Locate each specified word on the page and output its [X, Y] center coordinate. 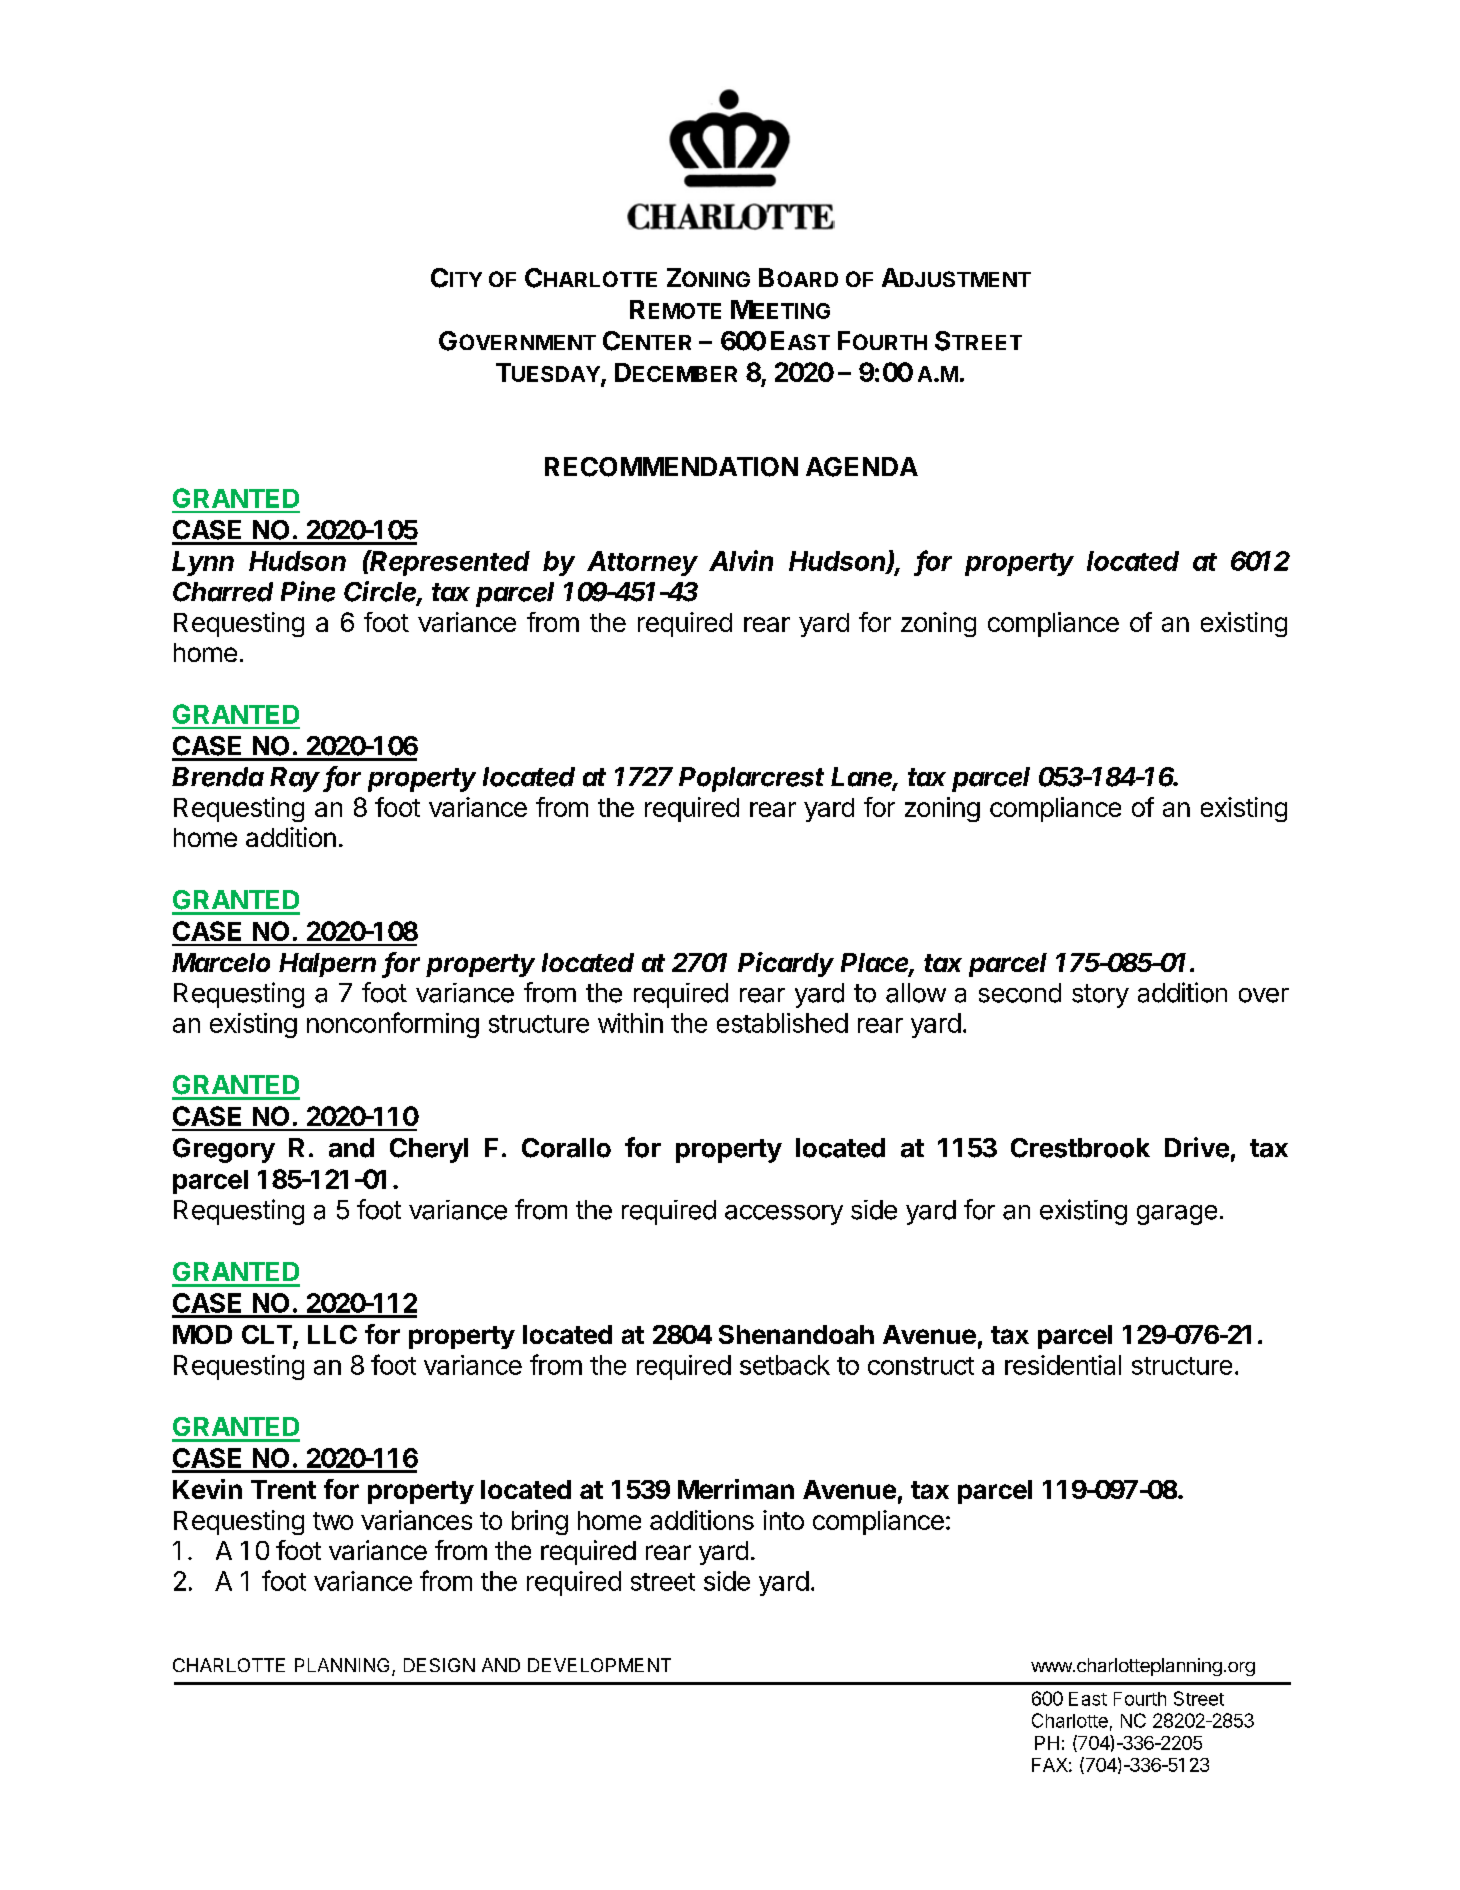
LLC [332, 1334]
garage [1177, 1215]
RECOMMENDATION [671, 467]
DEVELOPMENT [599, 1665]
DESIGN [439, 1665]
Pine [308, 591]
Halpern [327, 965]
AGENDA [862, 467]
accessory [784, 1215]
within [630, 1023]
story [1100, 996]
